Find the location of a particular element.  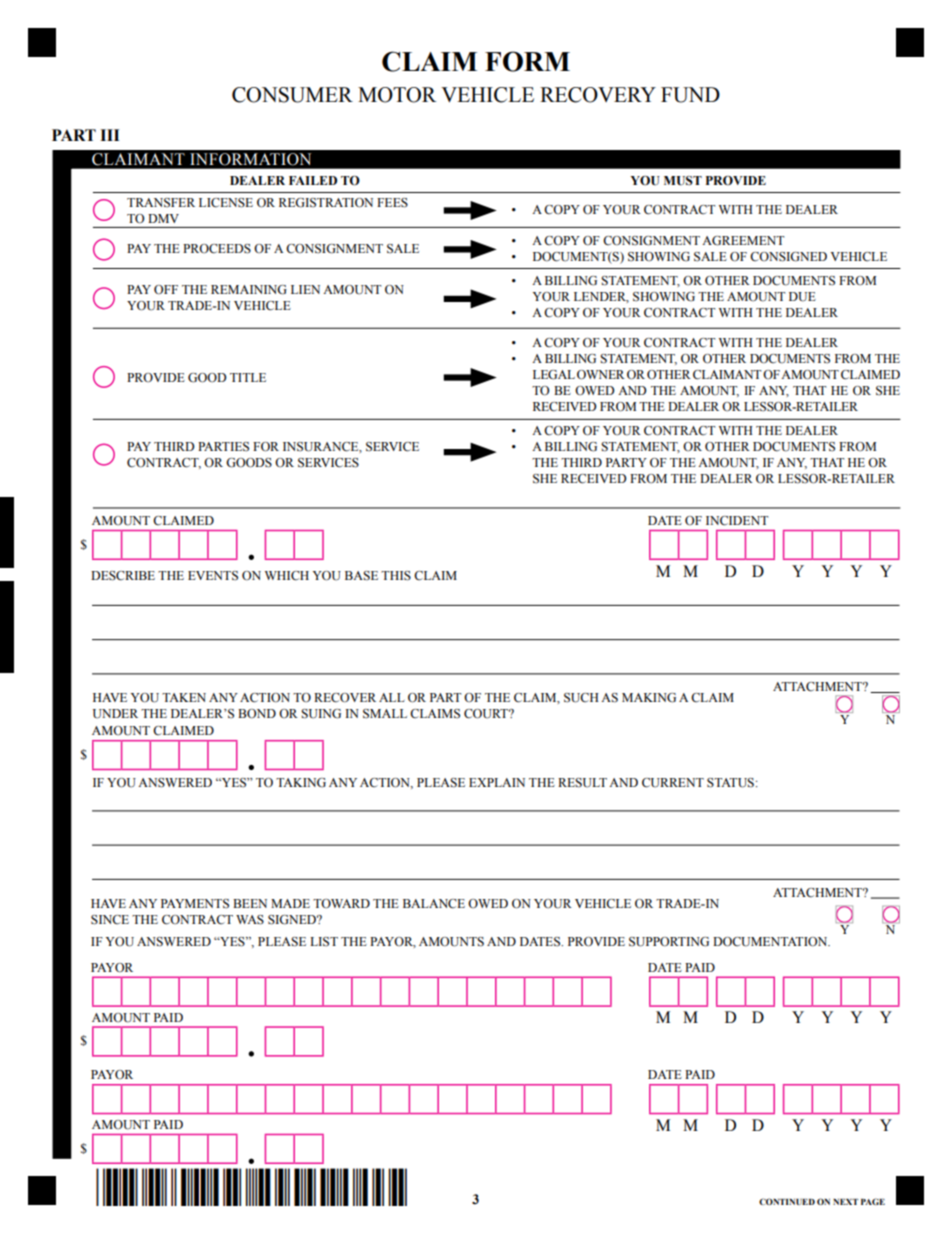

MAKING is located at coordinates (649, 698).
